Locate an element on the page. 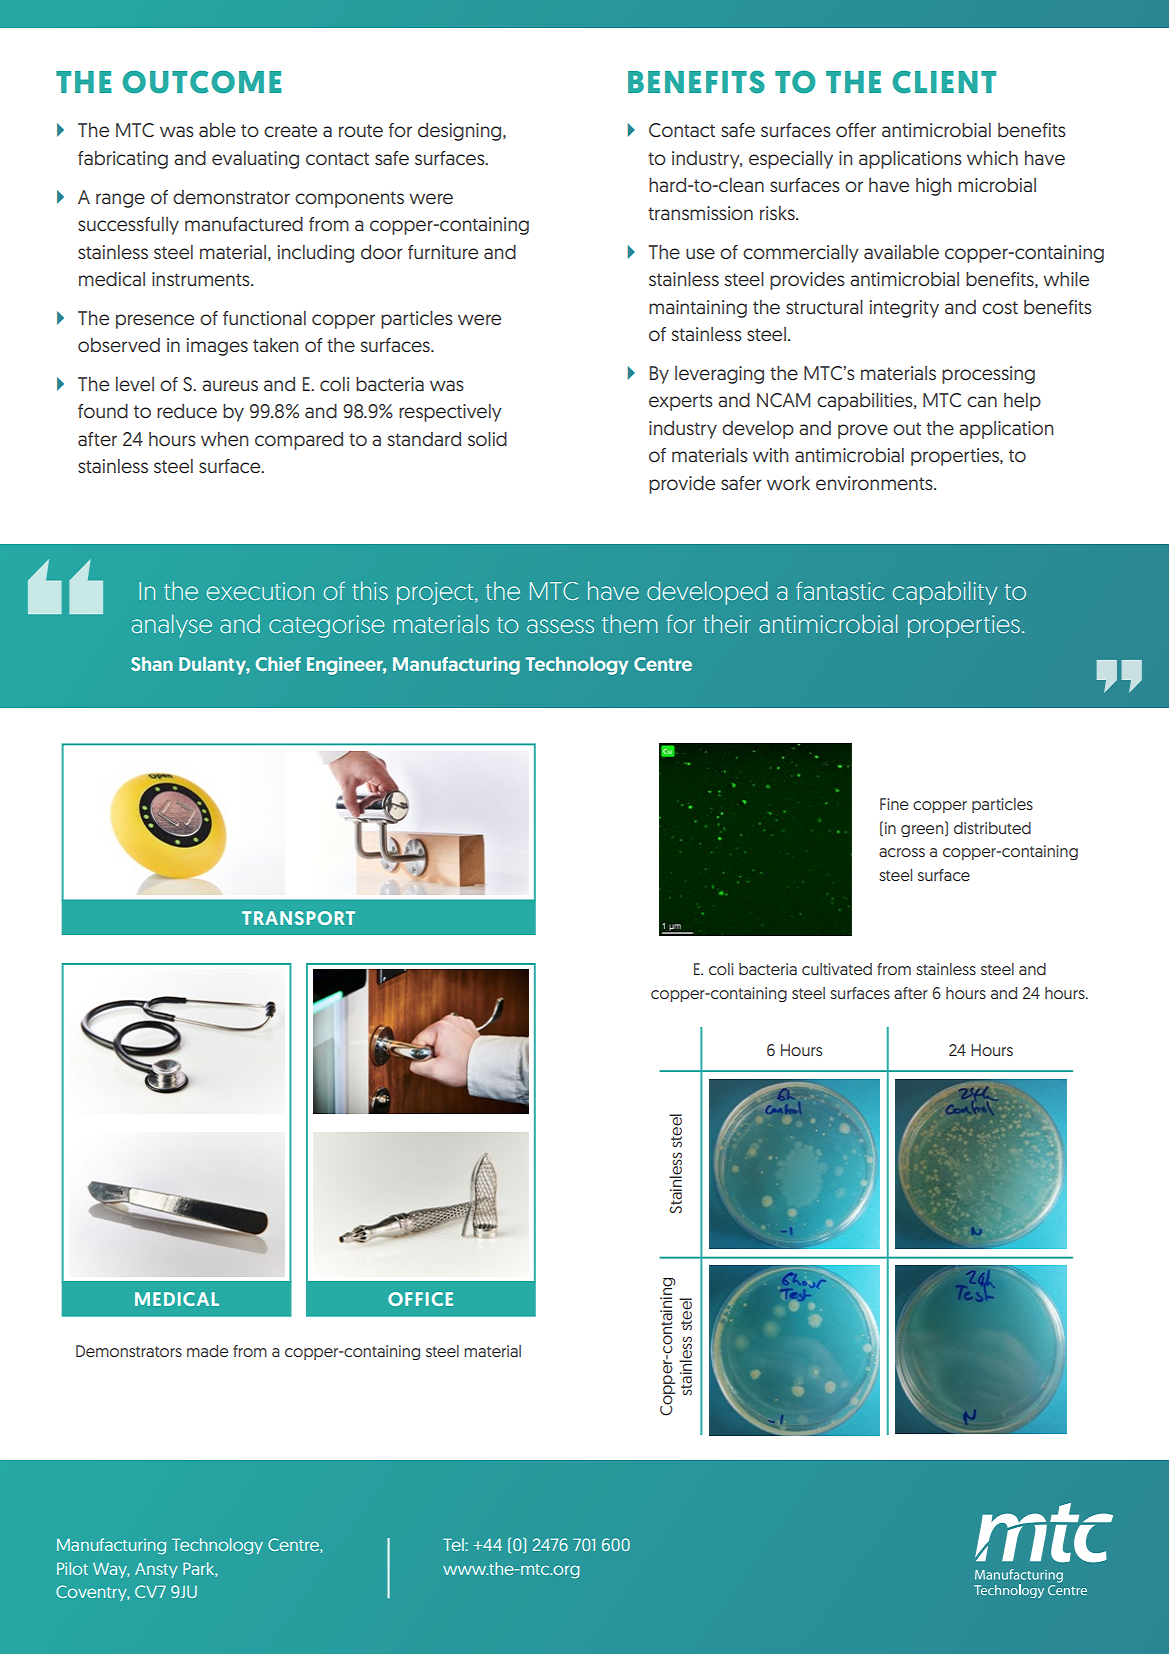 The image size is (1169, 1654). Shan is located at coordinates (152, 664).
